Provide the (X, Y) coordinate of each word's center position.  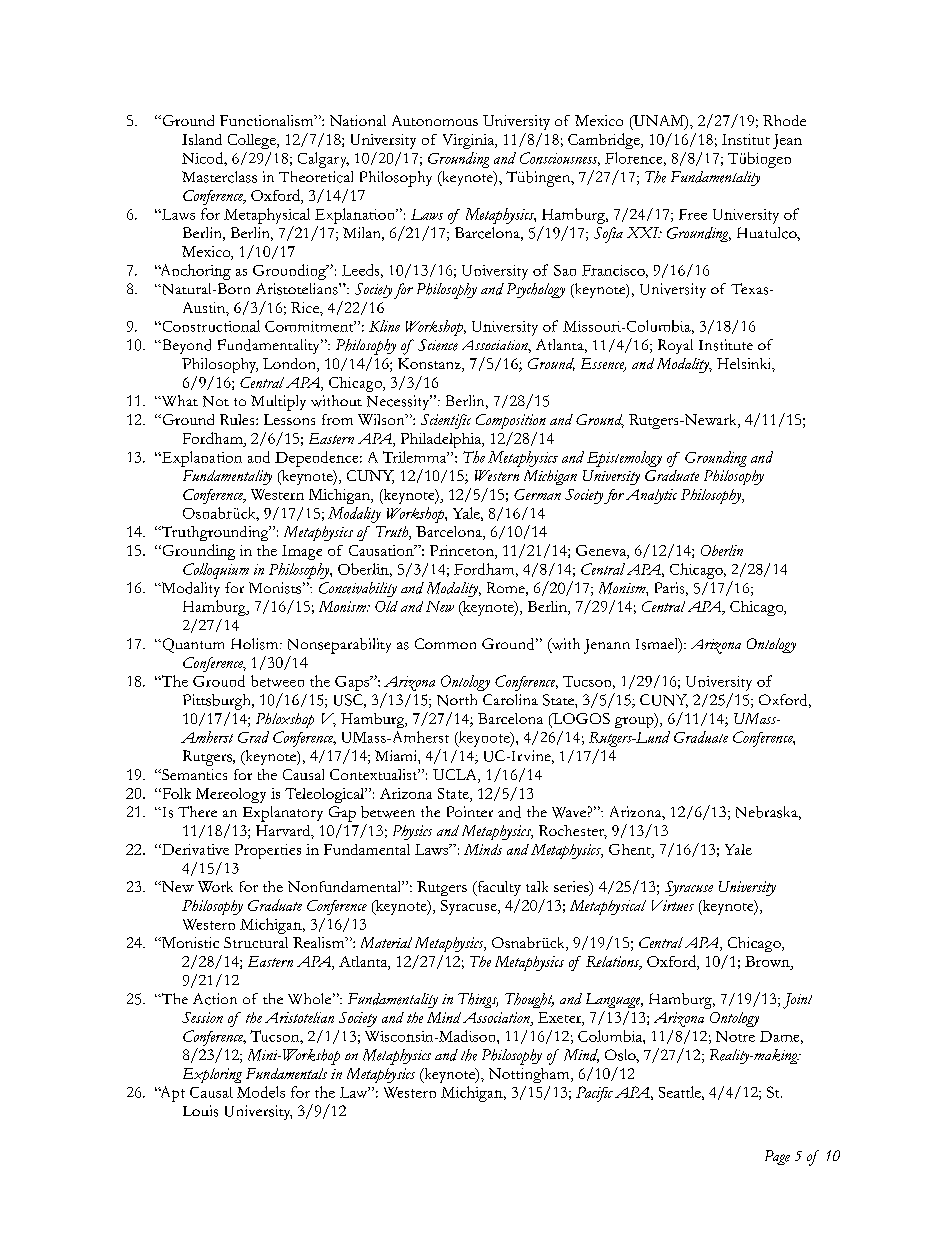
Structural (256, 942)
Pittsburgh (218, 702)
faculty (498, 888)
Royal (675, 346)
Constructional (210, 326)
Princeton (463, 550)
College (253, 141)
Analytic (651, 496)
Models (261, 1092)
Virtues (673, 905)
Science (438, 345)
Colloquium (216, 571)
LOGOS (580, 720)
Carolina (510, 699)
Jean (787, 141)
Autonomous (435, 120)
